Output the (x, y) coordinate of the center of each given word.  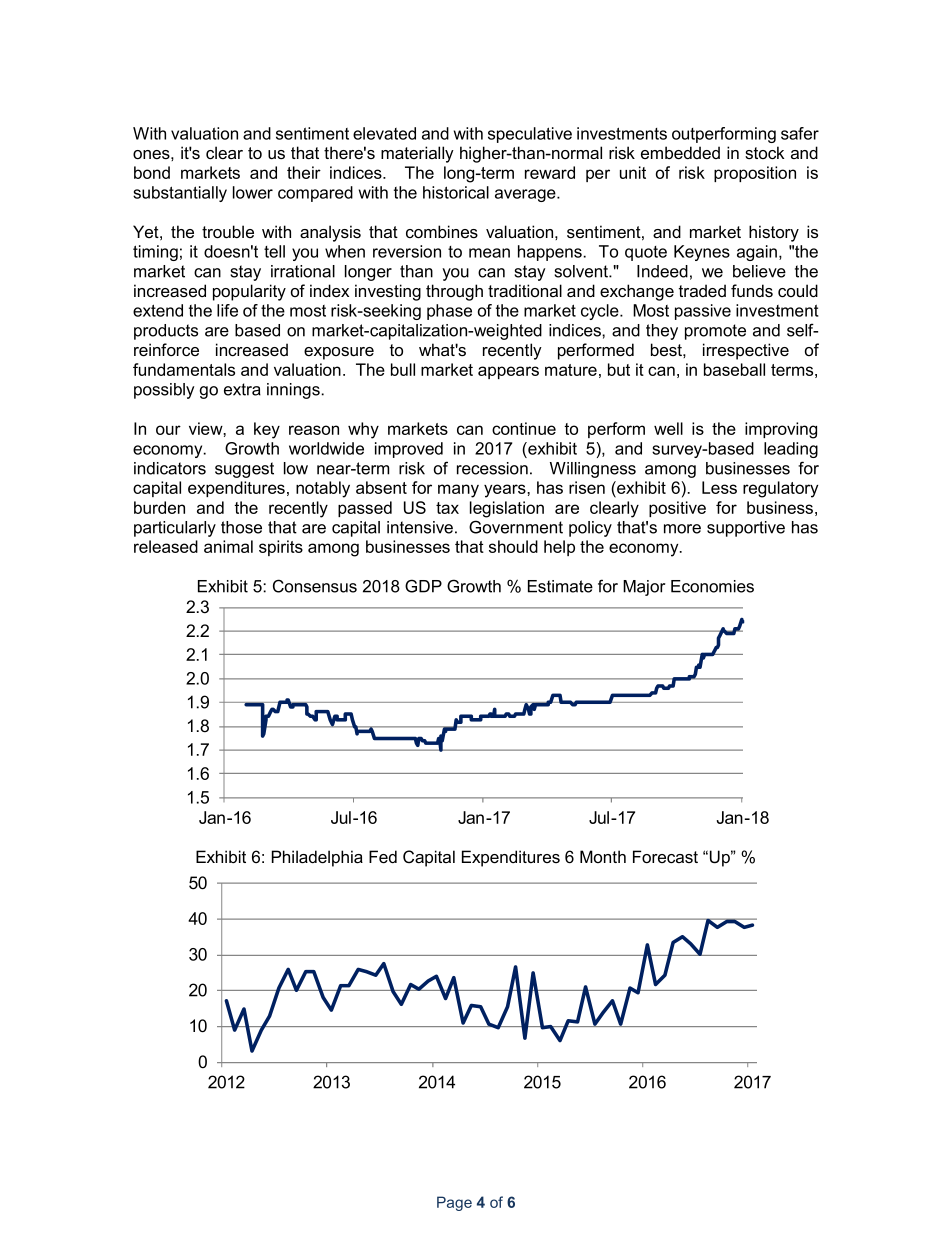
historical (456, 192)
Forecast (665, 856)
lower (253, 192)
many (458, 491)
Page (454, 1203)
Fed (383, 857)
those (241, 527)
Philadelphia (317, 858)
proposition (755, 174)
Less (719, 487)
